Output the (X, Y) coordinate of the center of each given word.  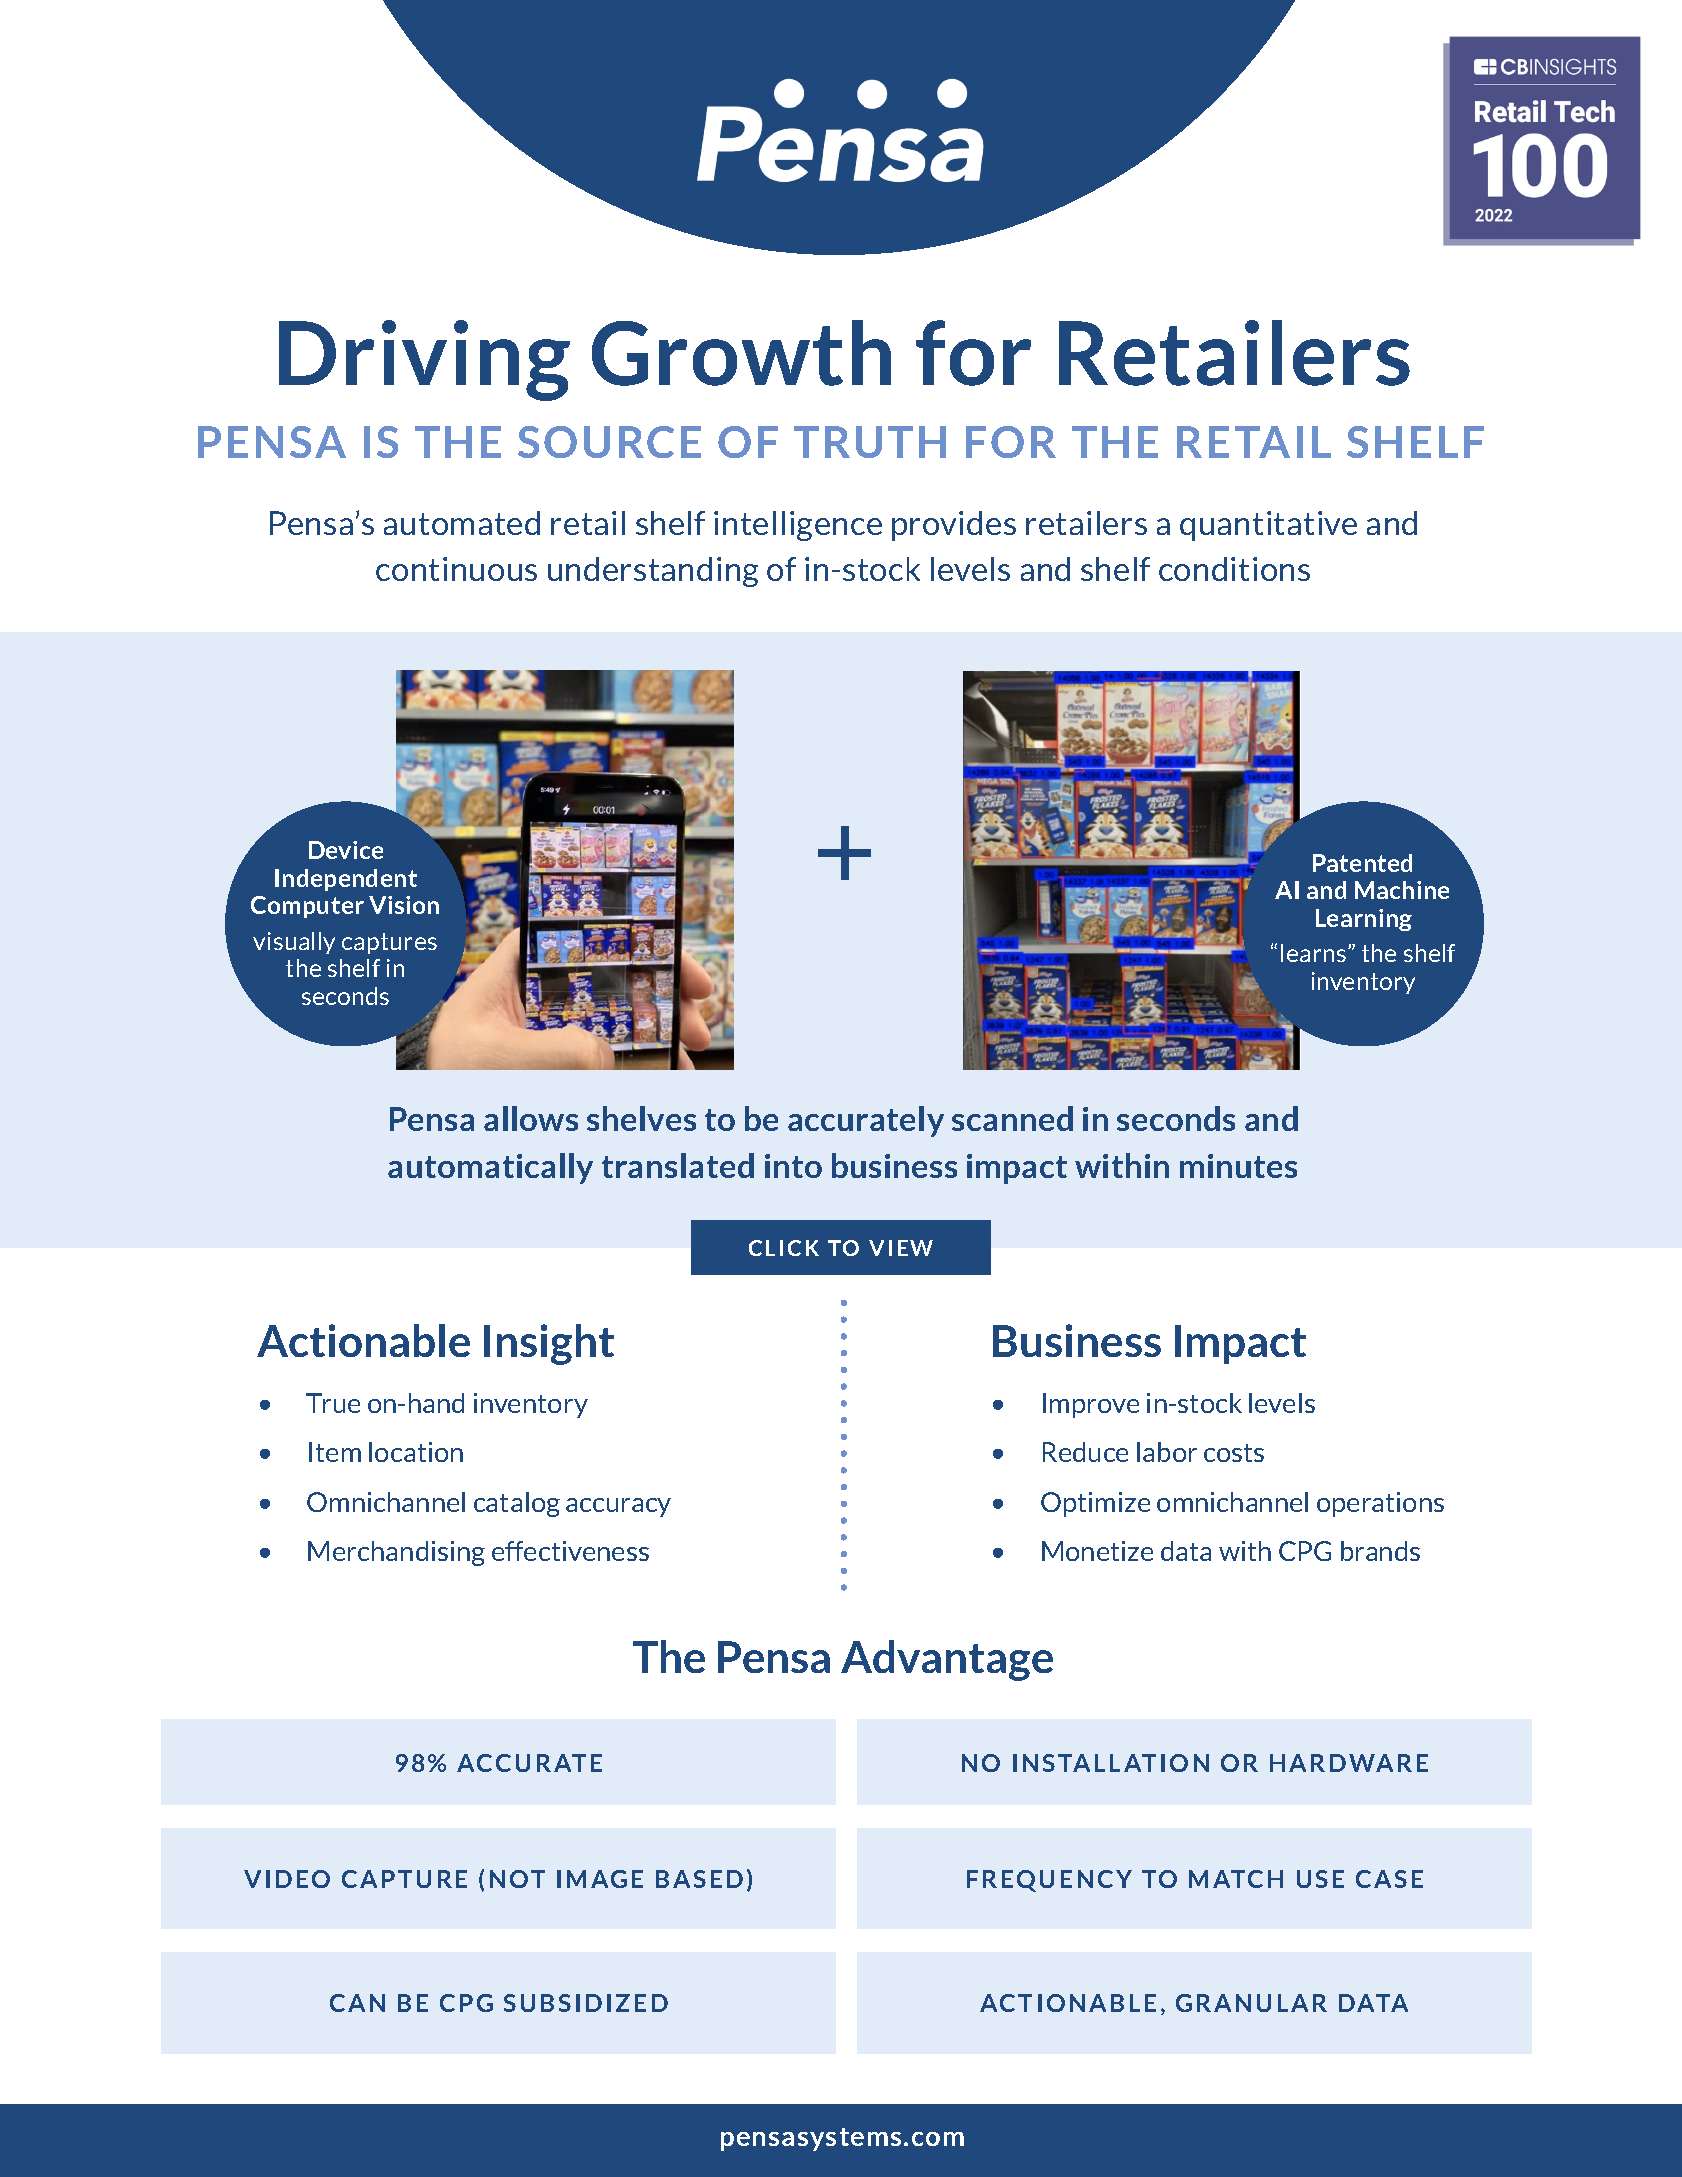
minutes (1238, 1166)
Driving (424, 360)
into (793, 1166)
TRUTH (870, 442)
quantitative (1268, 526)
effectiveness (570, 1551)
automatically (490, 1168)
